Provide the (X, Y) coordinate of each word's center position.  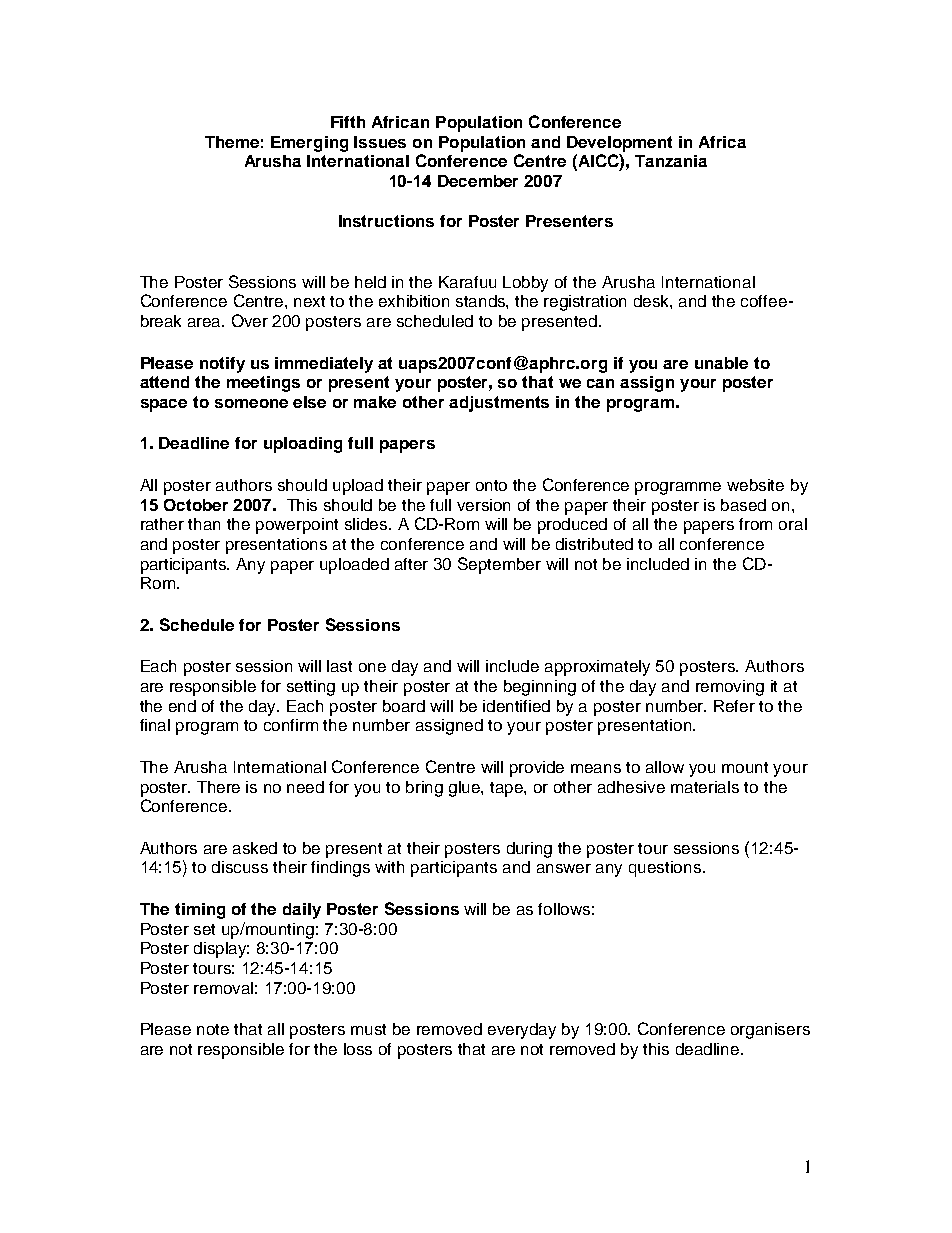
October (196, 505)
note (213, 1029)
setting (311, 688)
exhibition (414, 301)
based (743, 505)
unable (721, 363)
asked (255, 848)
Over (250, 320)
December (478, 181)
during (529, 850)
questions (666, 869)
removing (730, 688)
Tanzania (671, 161)
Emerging (309, 144)
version (483, 505)
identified (516, 706)
